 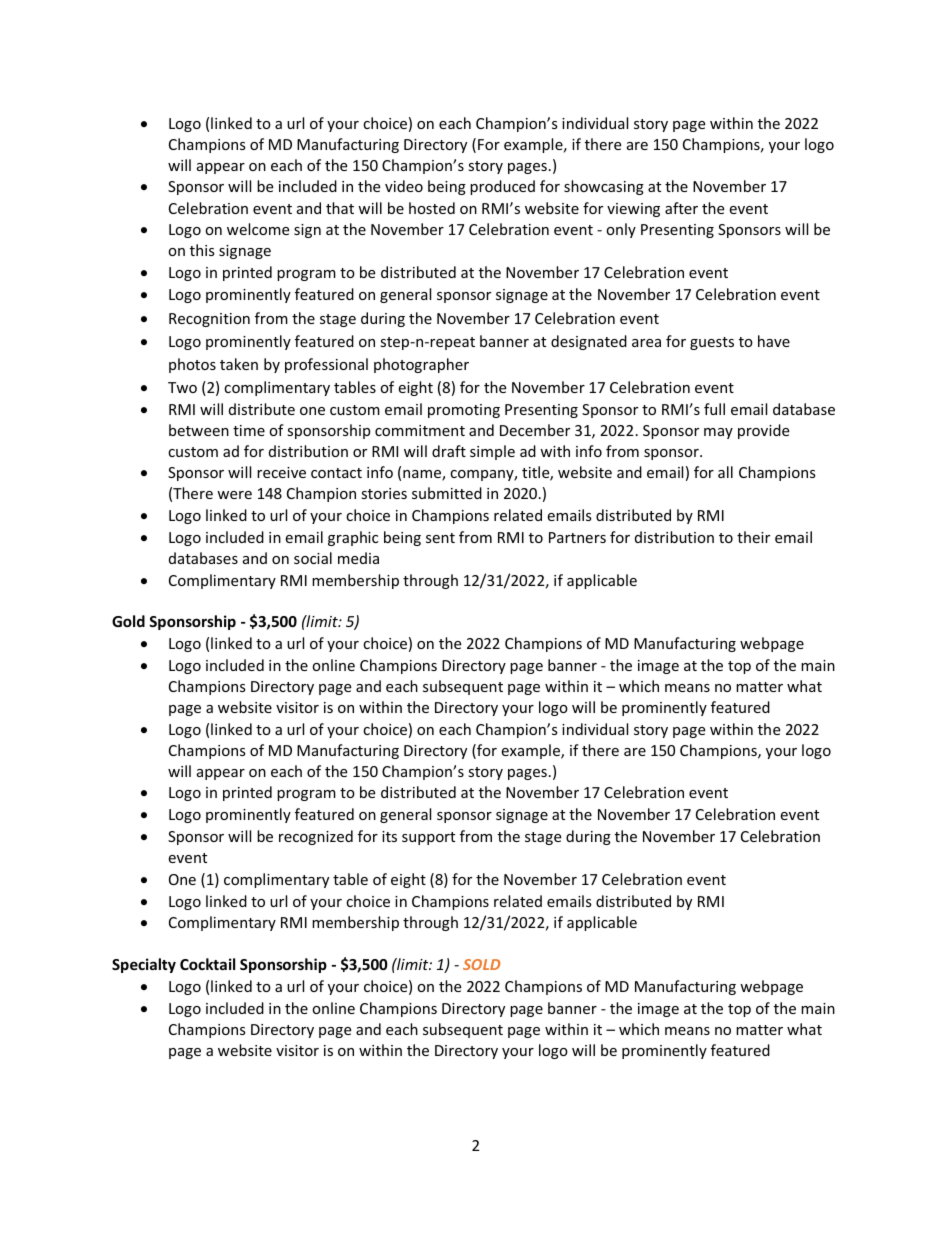 What do you see at coordinates (481, 964) in the page?
I see `SOLD` at bounding box center [481, 964].
